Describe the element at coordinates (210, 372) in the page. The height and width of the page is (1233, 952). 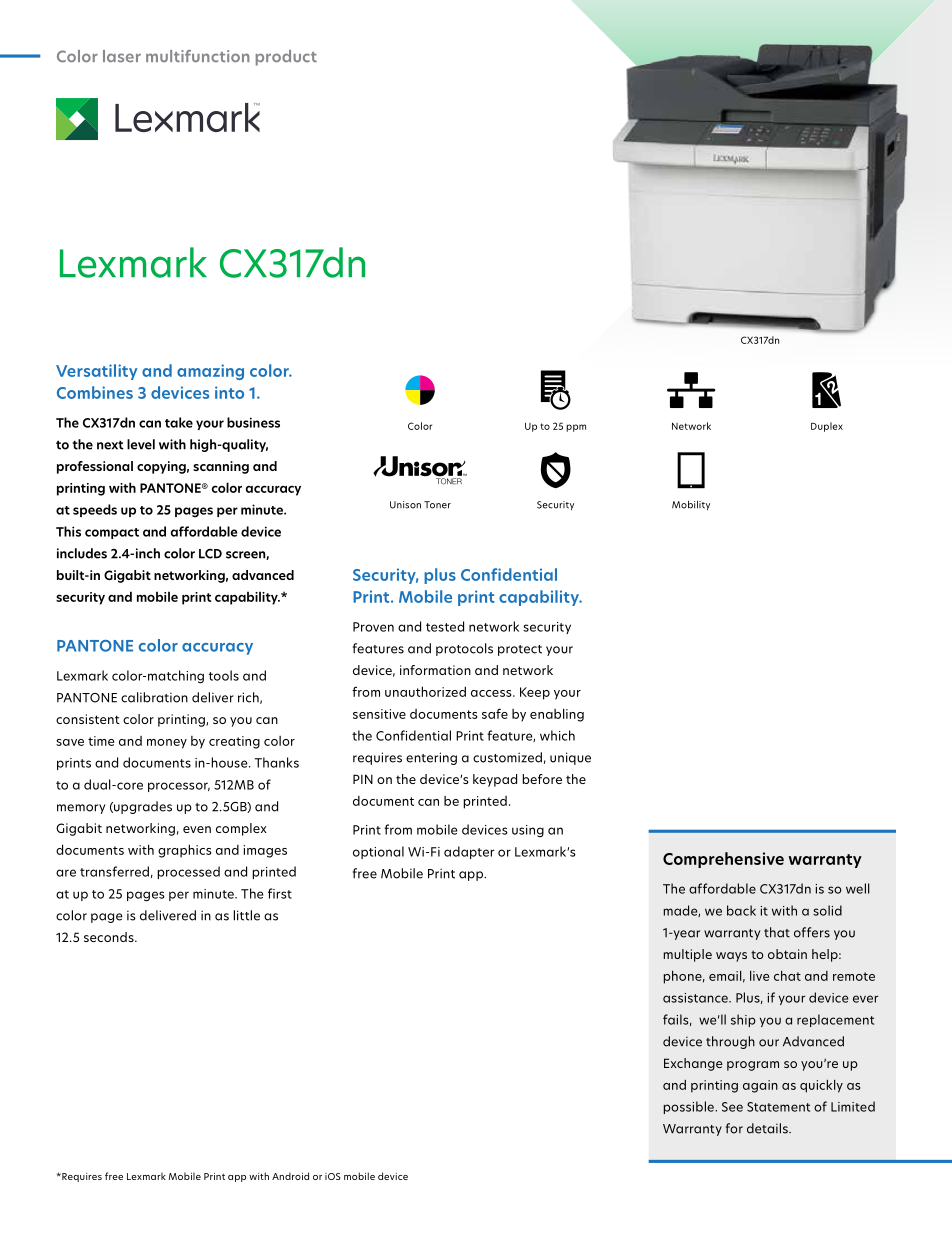
I see `amazing` at that location.
